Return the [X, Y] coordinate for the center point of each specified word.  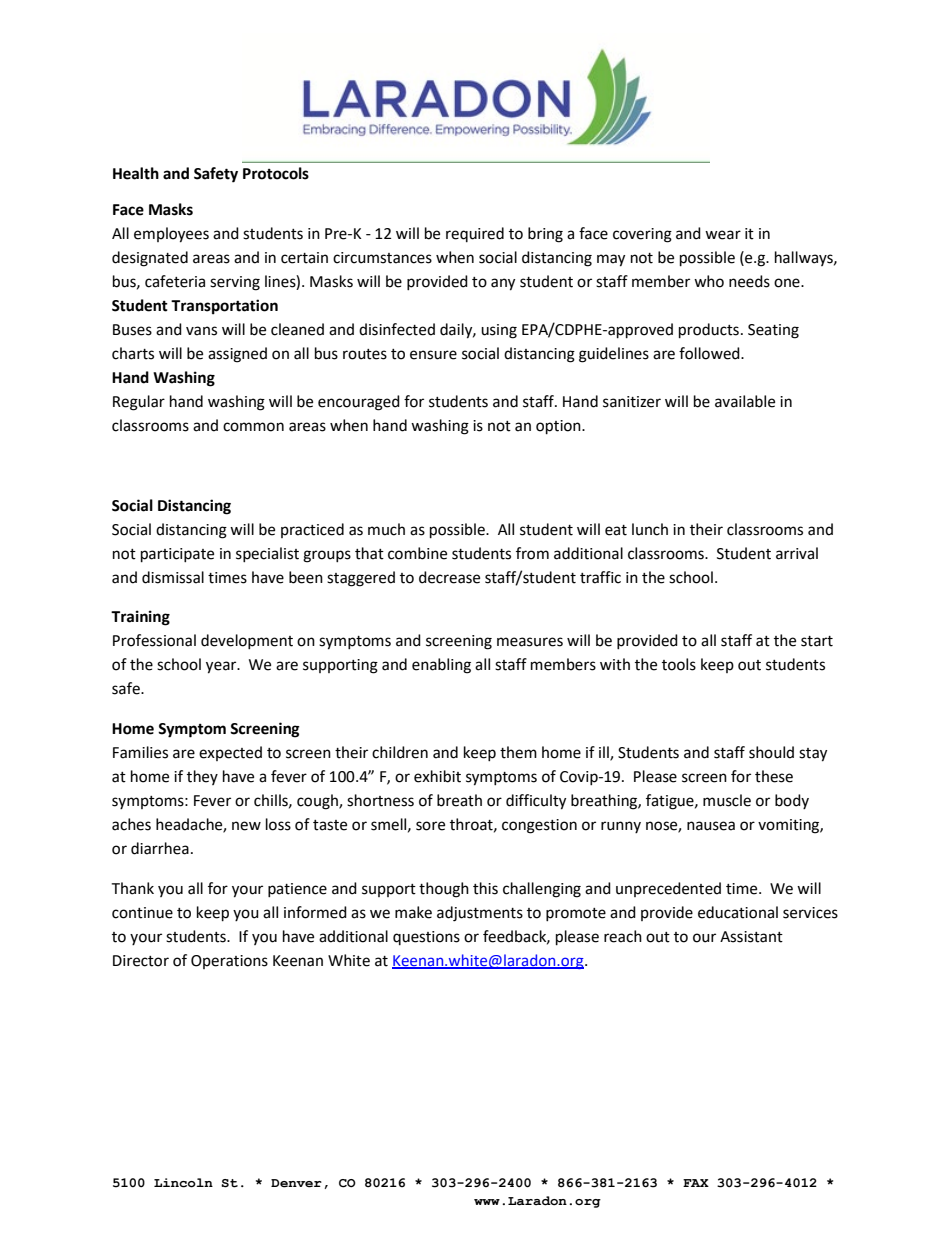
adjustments [480, 914]
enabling [441, 666]
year [222, 667]
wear [723, 235]
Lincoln [183, 1183]
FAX [696, 1183]
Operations [229, 962]
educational [738, 912]
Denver [296, 1183]
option [559, 427]
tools [679, 664]
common [253, 427]
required [475, 234]
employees [171, 235]
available [745, 401]
